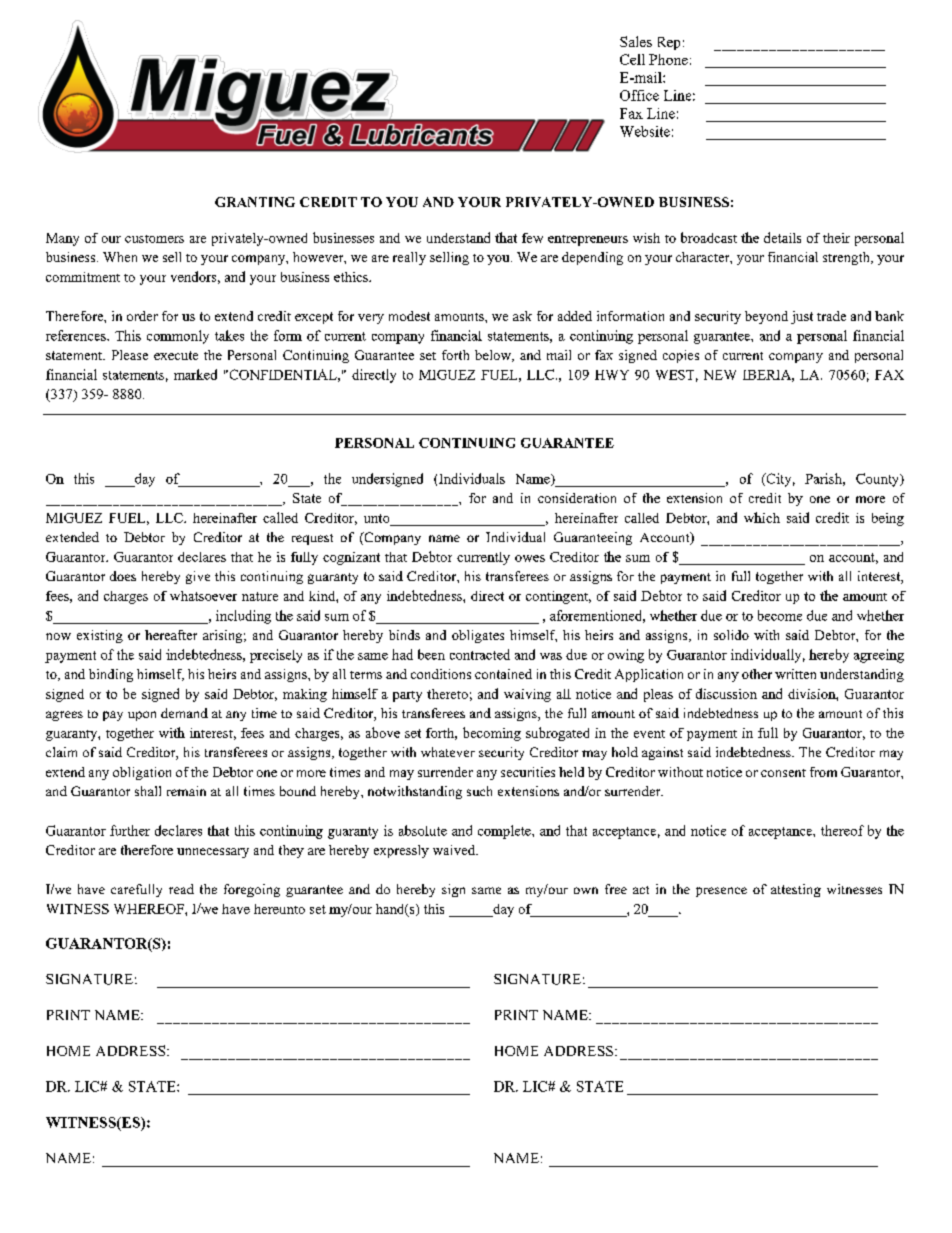 This screenshot has height=1233, width=952. I want to click on read, so click(181, 889).
